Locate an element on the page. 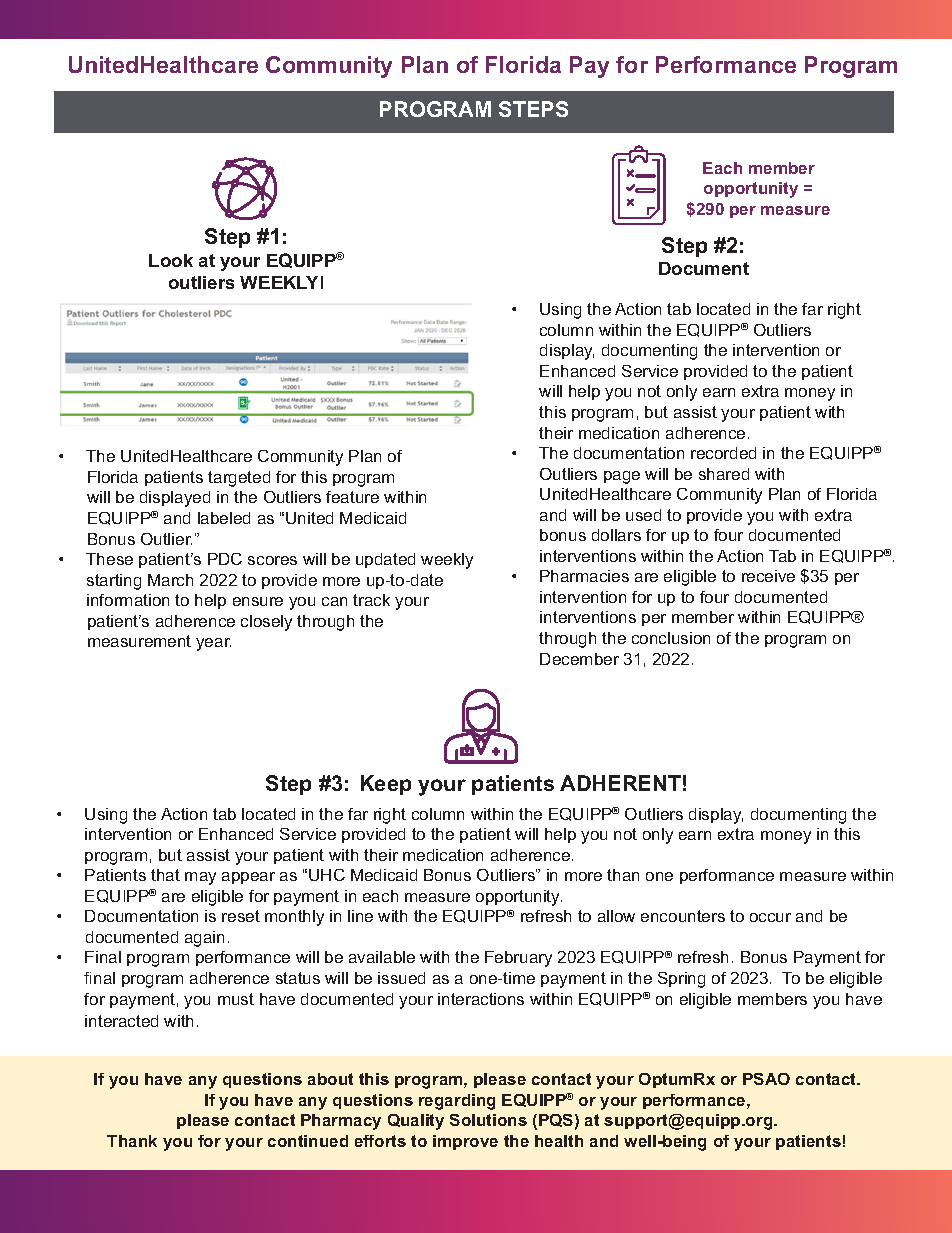 This document has height=1233, width=952. ADHERENT is located at coordinates (620, 783).
